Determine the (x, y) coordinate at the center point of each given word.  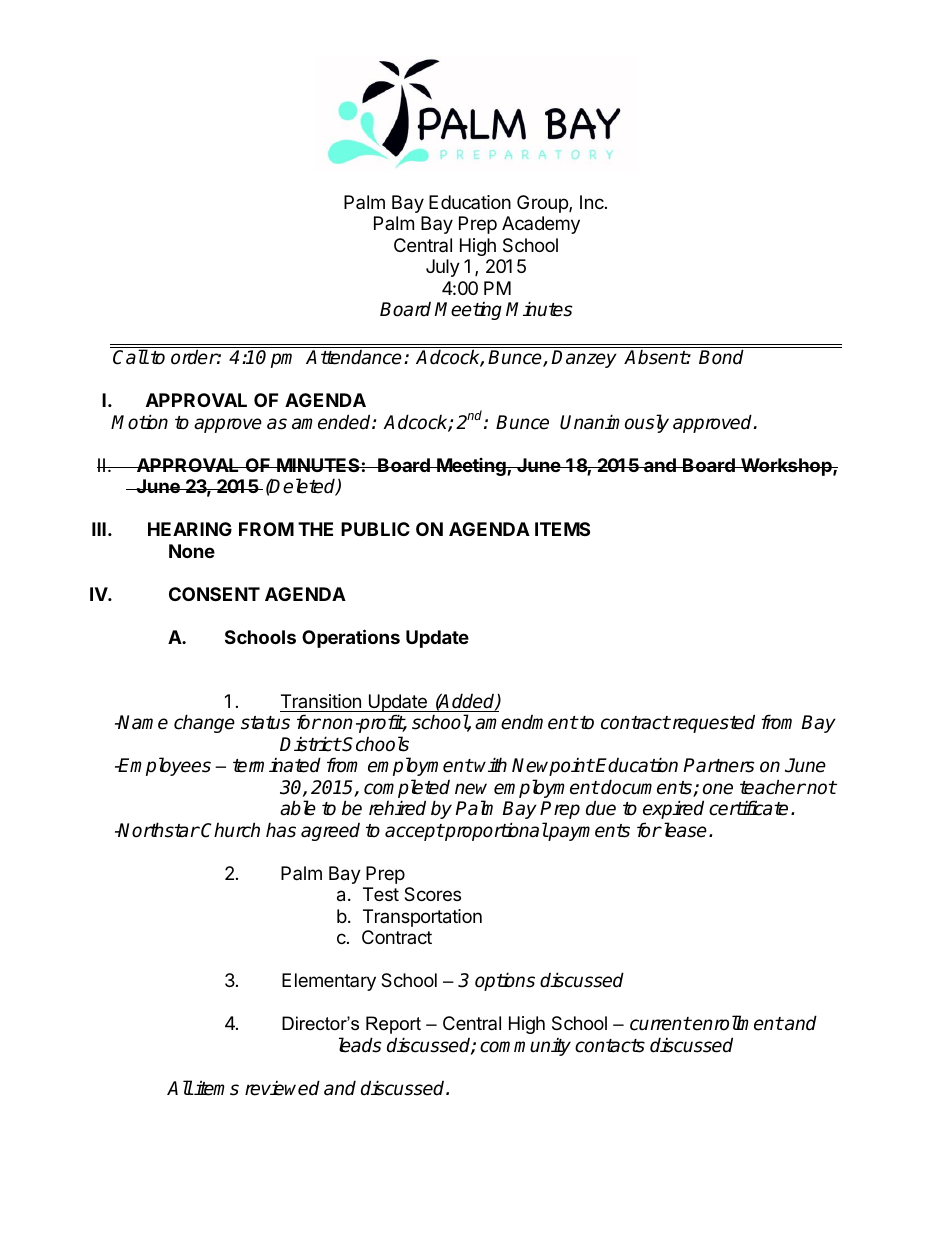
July (443, 268)
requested (712, 723)
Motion (139, 422)
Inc (593, 202)
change (204, 723)
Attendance (354, 357)
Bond (721, 357)
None (192, 551)
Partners (719, 765)
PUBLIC (375, 529)
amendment (526, 722)
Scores (432, 894)
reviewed (282, 1088)
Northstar (158, 830)
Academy (541, 225)
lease (684, 830)
